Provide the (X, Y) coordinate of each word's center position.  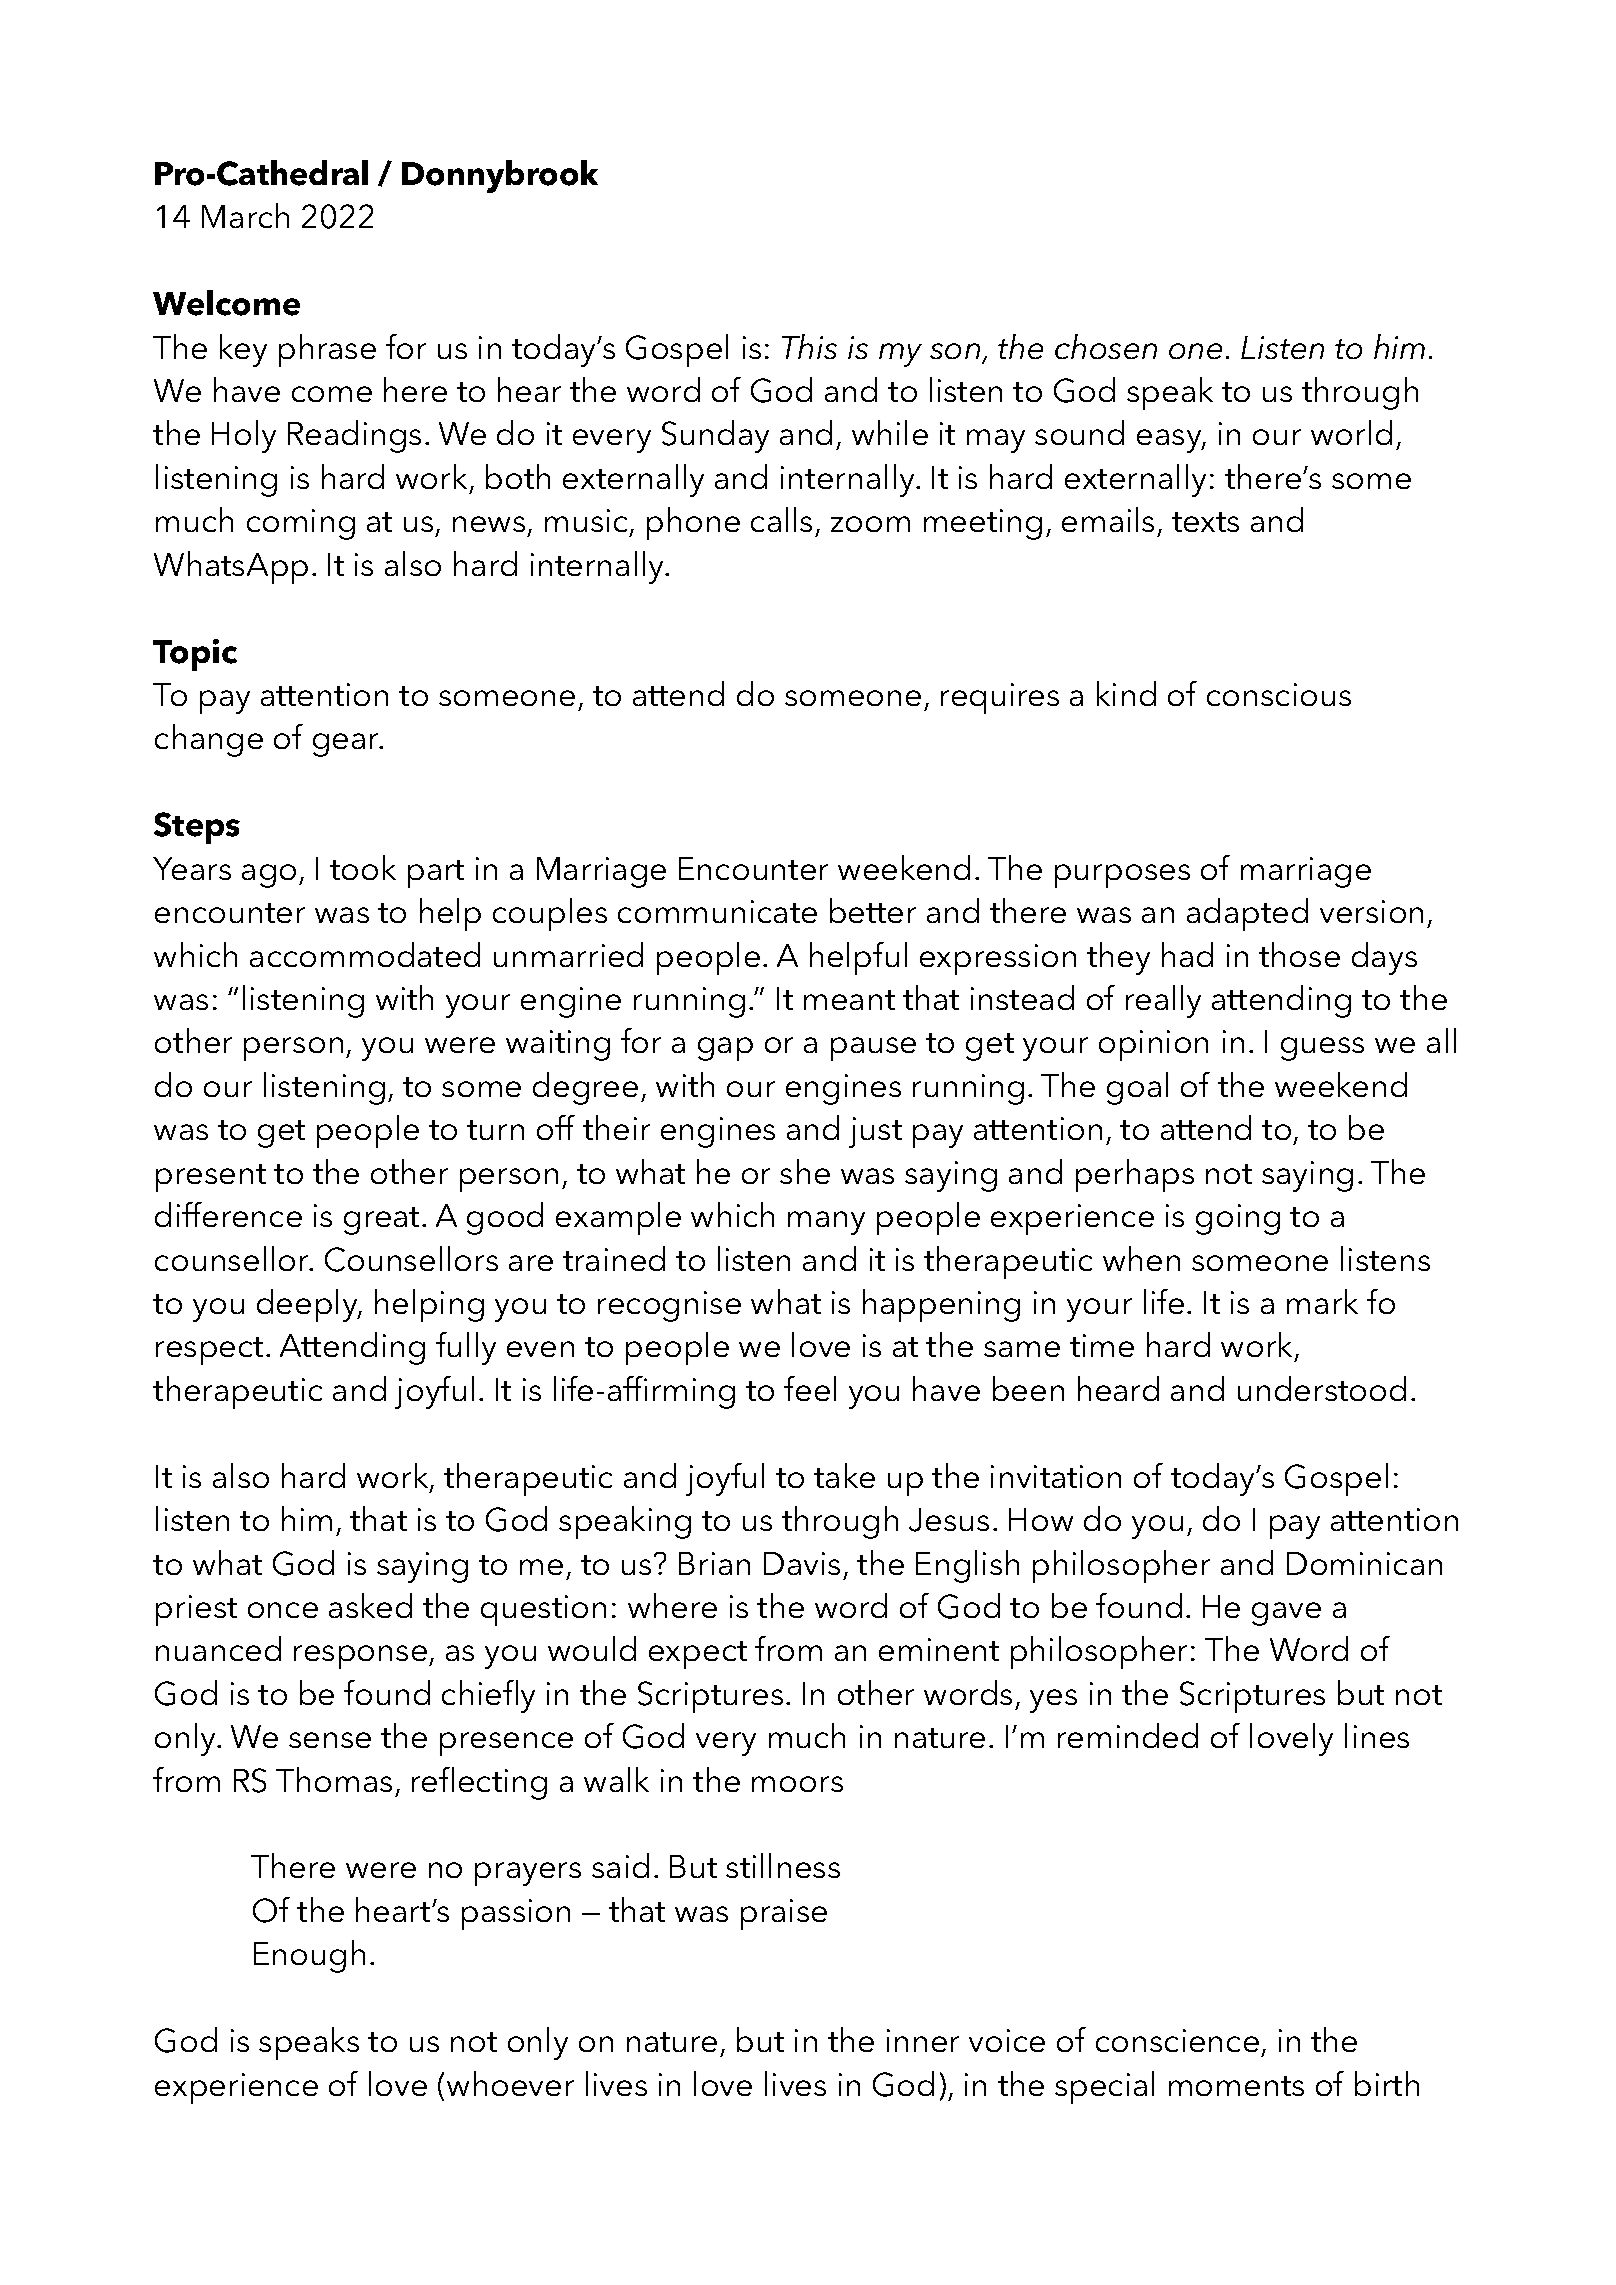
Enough (309, 1956)
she (805, 1171)
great (381, 1221)
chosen (1106, 346)
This (809, 346)
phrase (327, 350)
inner (923, 2040)
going (1238, 1219)
